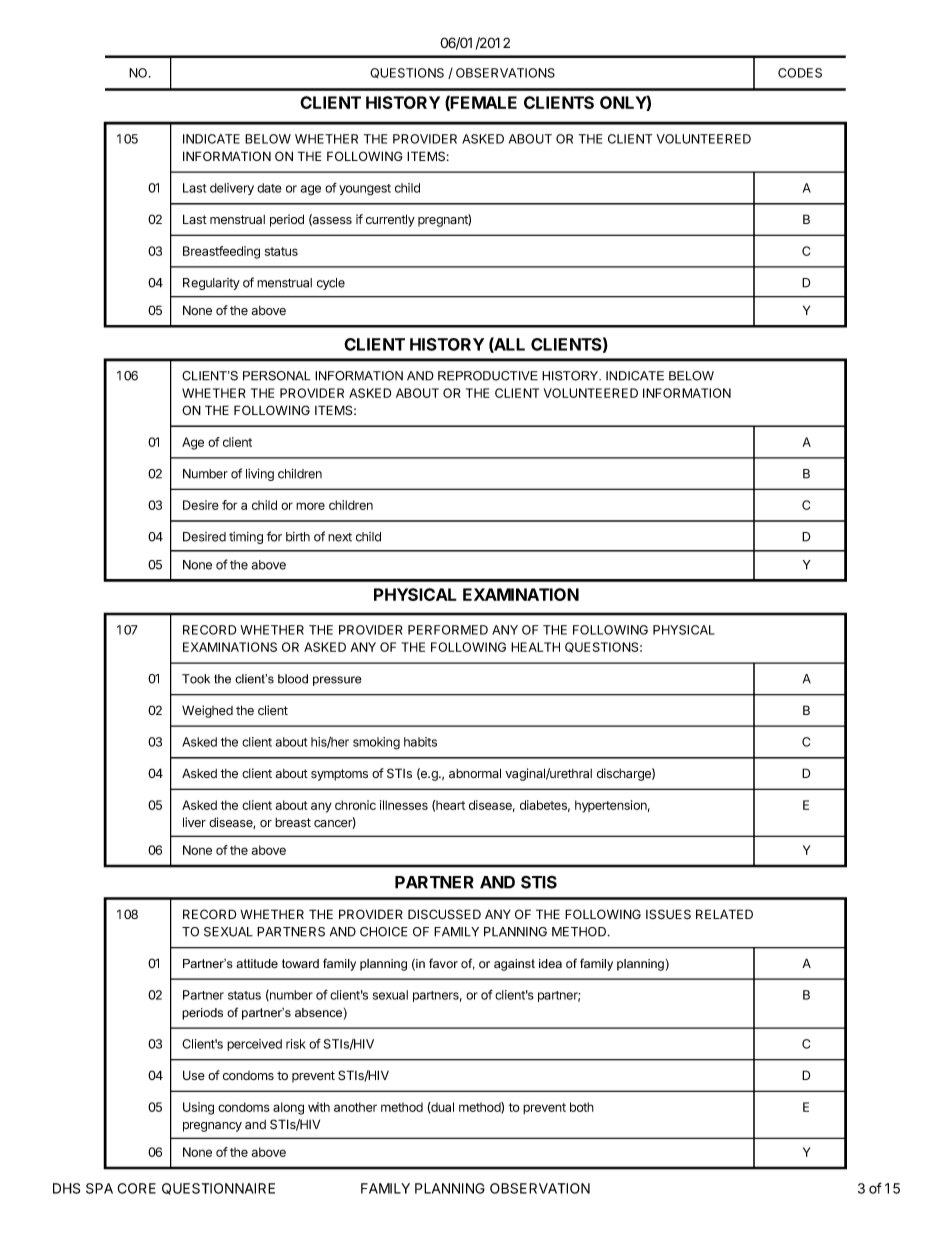 This screenshot has height=1233, width=952. Describe the element at coordinates (136, 1188) in the screenshot. I see `CORE` at that location.
